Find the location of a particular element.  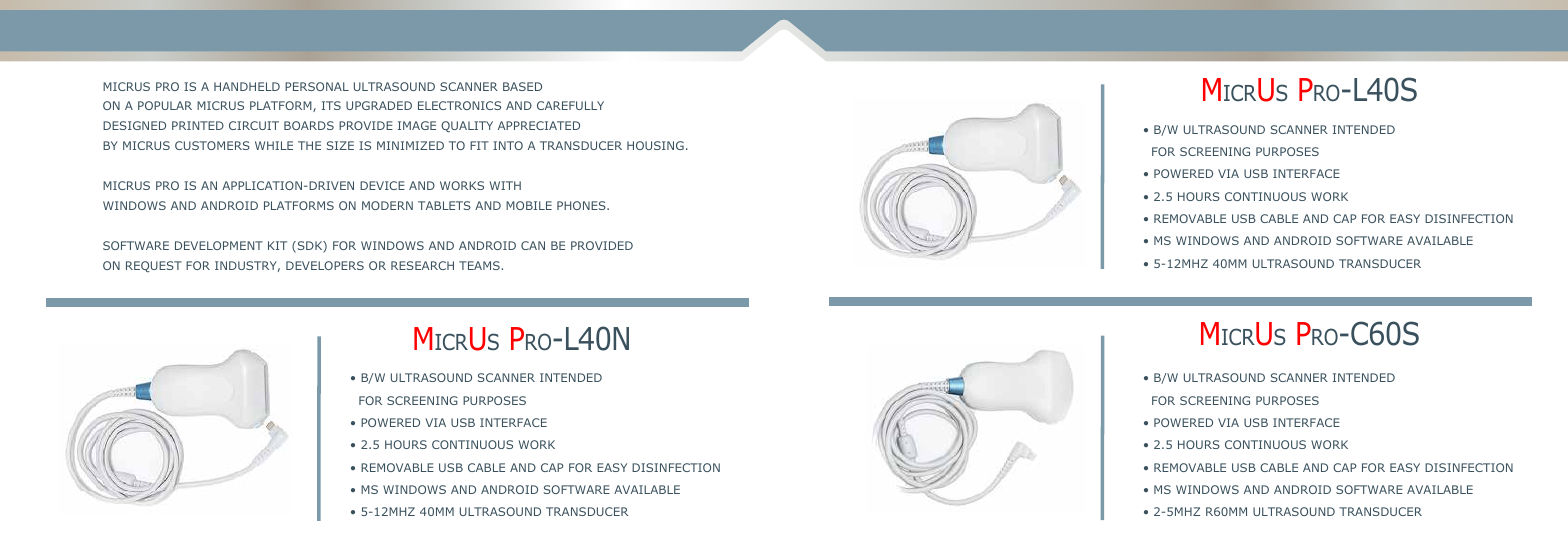

CUSTOMERS is located at coordinates (212, 145).
